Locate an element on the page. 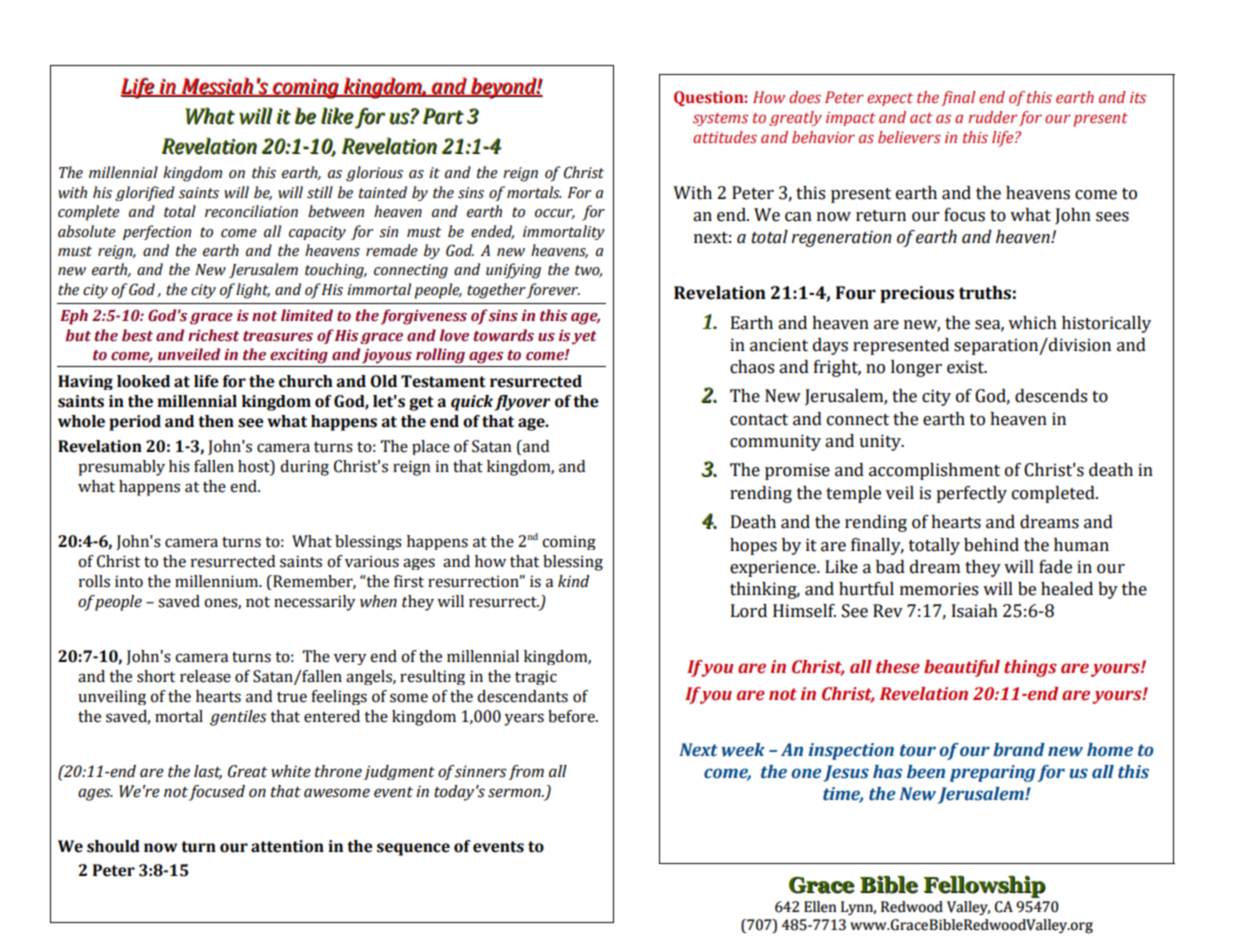 This page has width=1233, height=952. Fellowship is located at coordinates (984, 886).
